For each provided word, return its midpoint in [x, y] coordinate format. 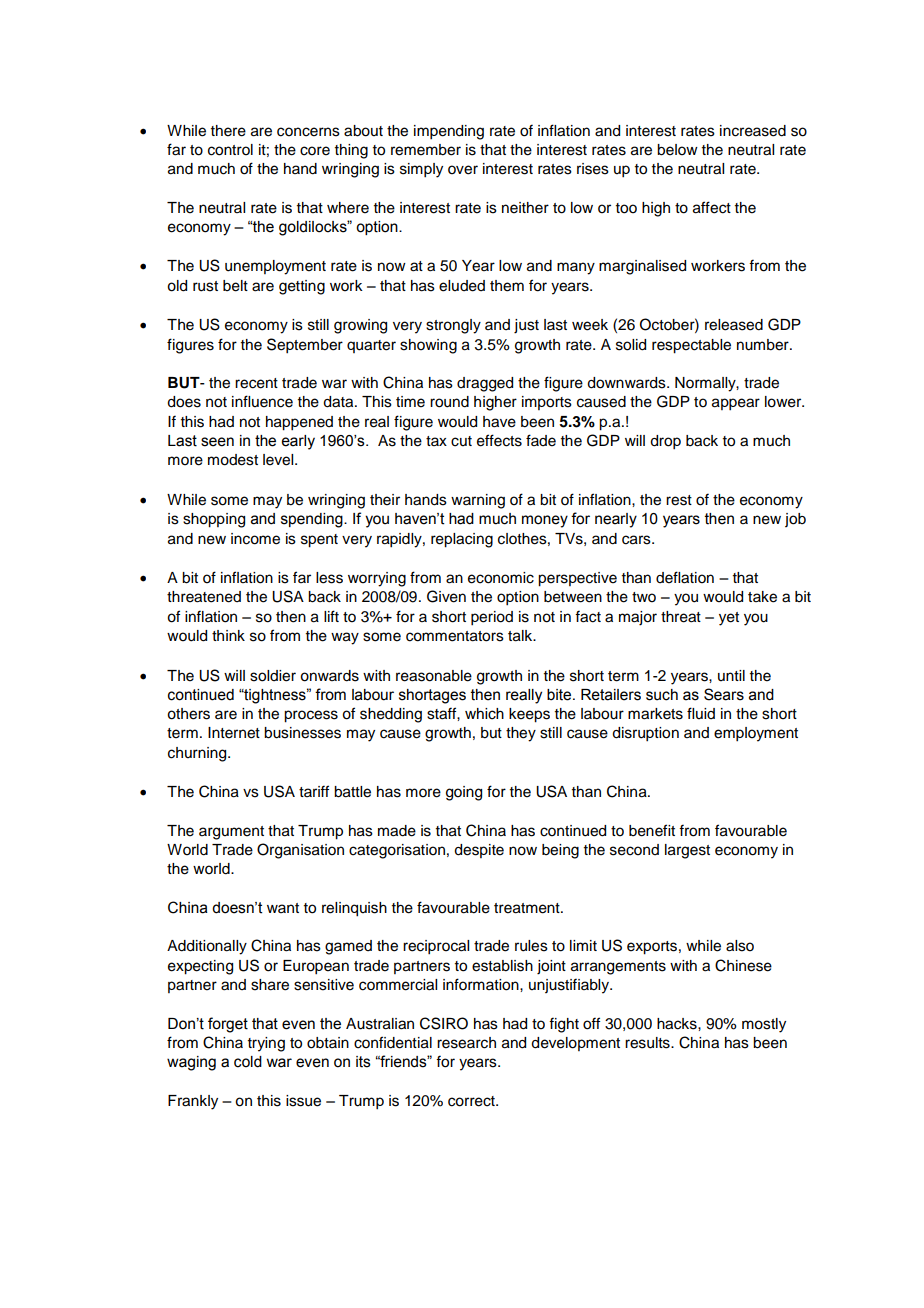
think [228, 635]
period [492, 618]
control [230, 150]
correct [472, 1101]
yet [729, 619]
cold [248, 1062]
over [463, 170]
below [677, 150]
